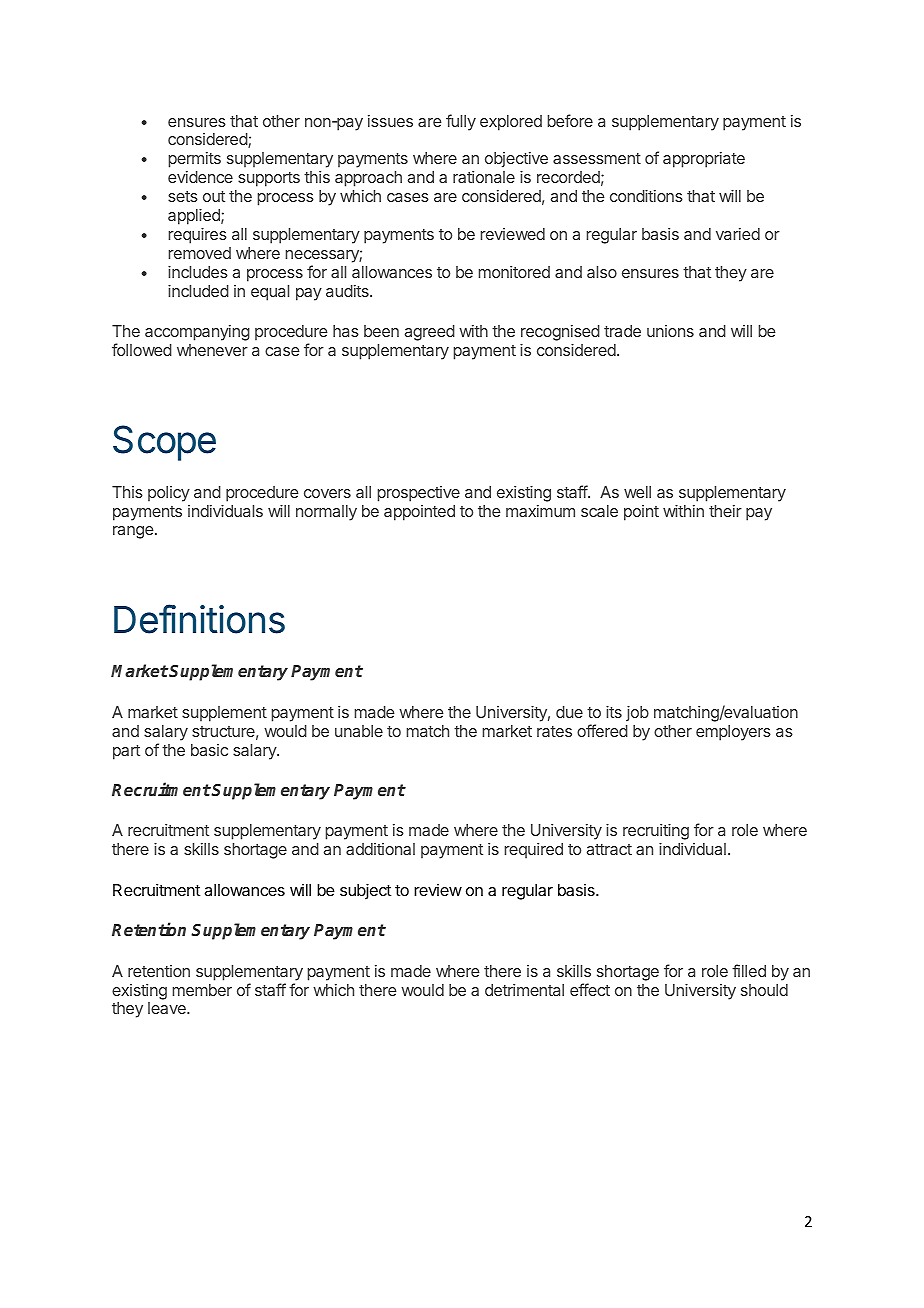 This screenshot has height=1308, width=924. What do you see at coordinates (164, 443) in the screenshot?
I see `Scope` at bounding box center [164, 443].
